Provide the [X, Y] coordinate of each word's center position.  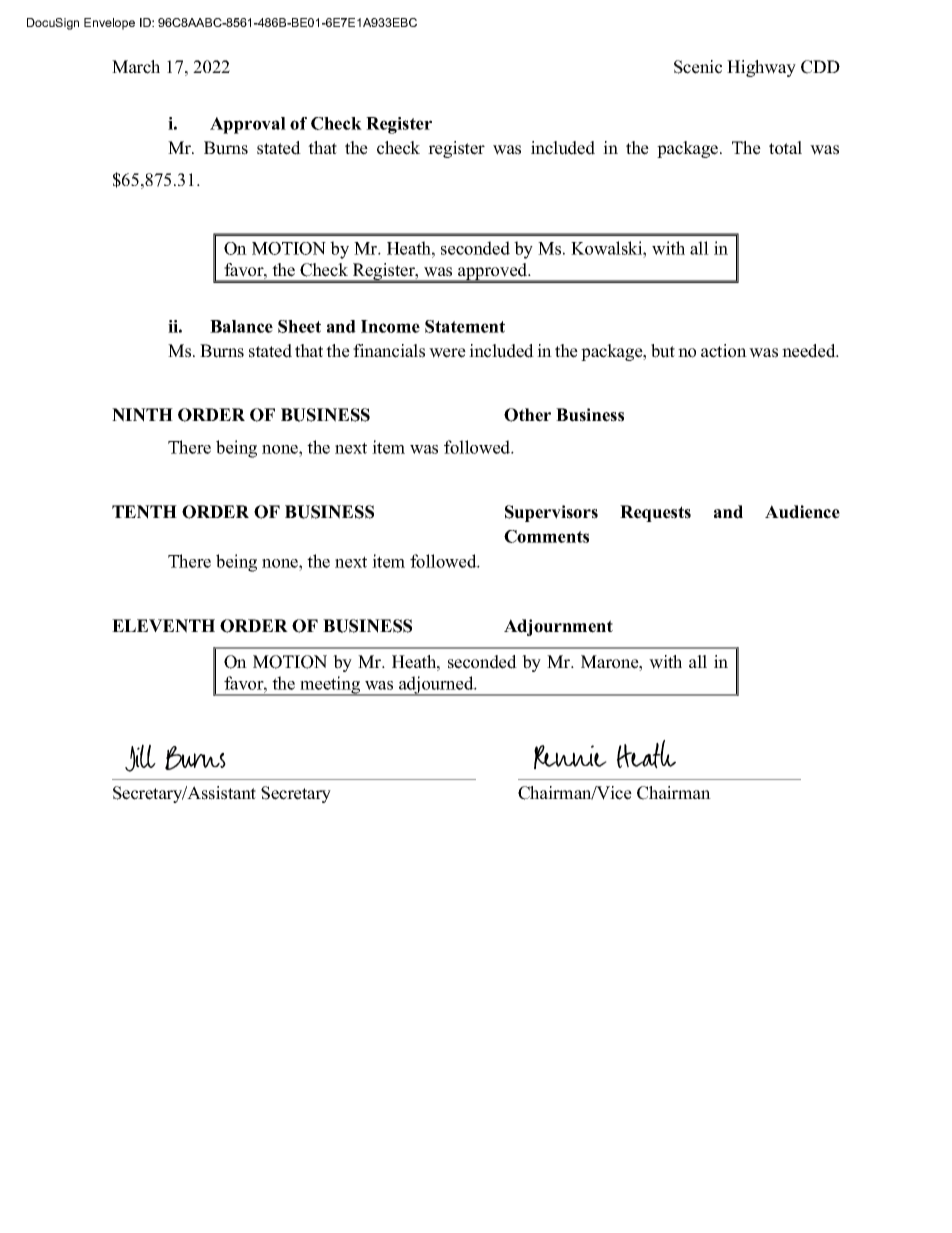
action [724, 351]
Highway [761, 68]
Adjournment [558, 627]
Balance [241, 326]
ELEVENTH [163, 626]
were [447, 353]
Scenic [698, 67]
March [136, 67]
